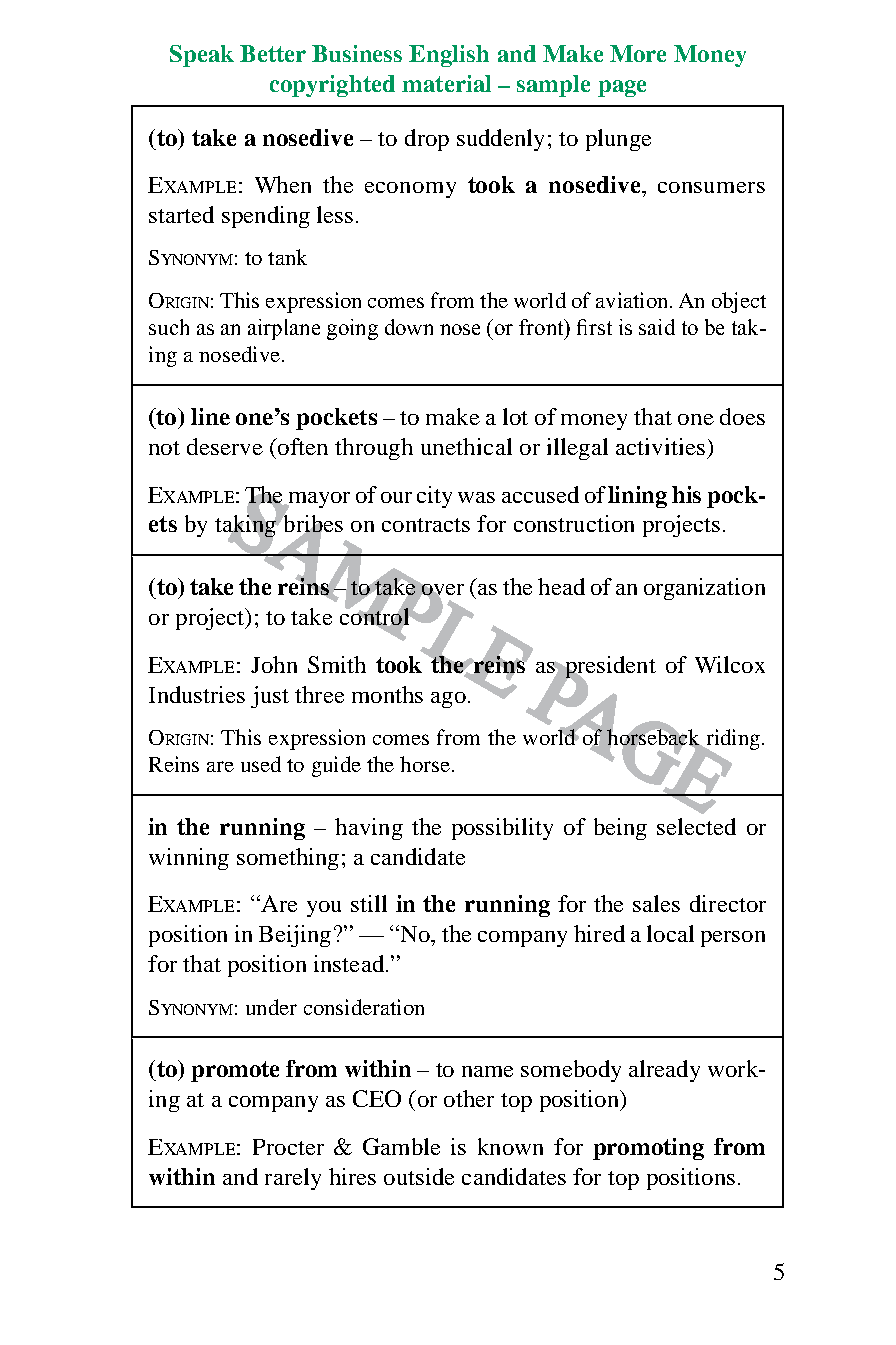 The width and height of the page is (896, 1345). Describe the element at coordinates (288, 1147) in the page. I see `Procter` at that location.
